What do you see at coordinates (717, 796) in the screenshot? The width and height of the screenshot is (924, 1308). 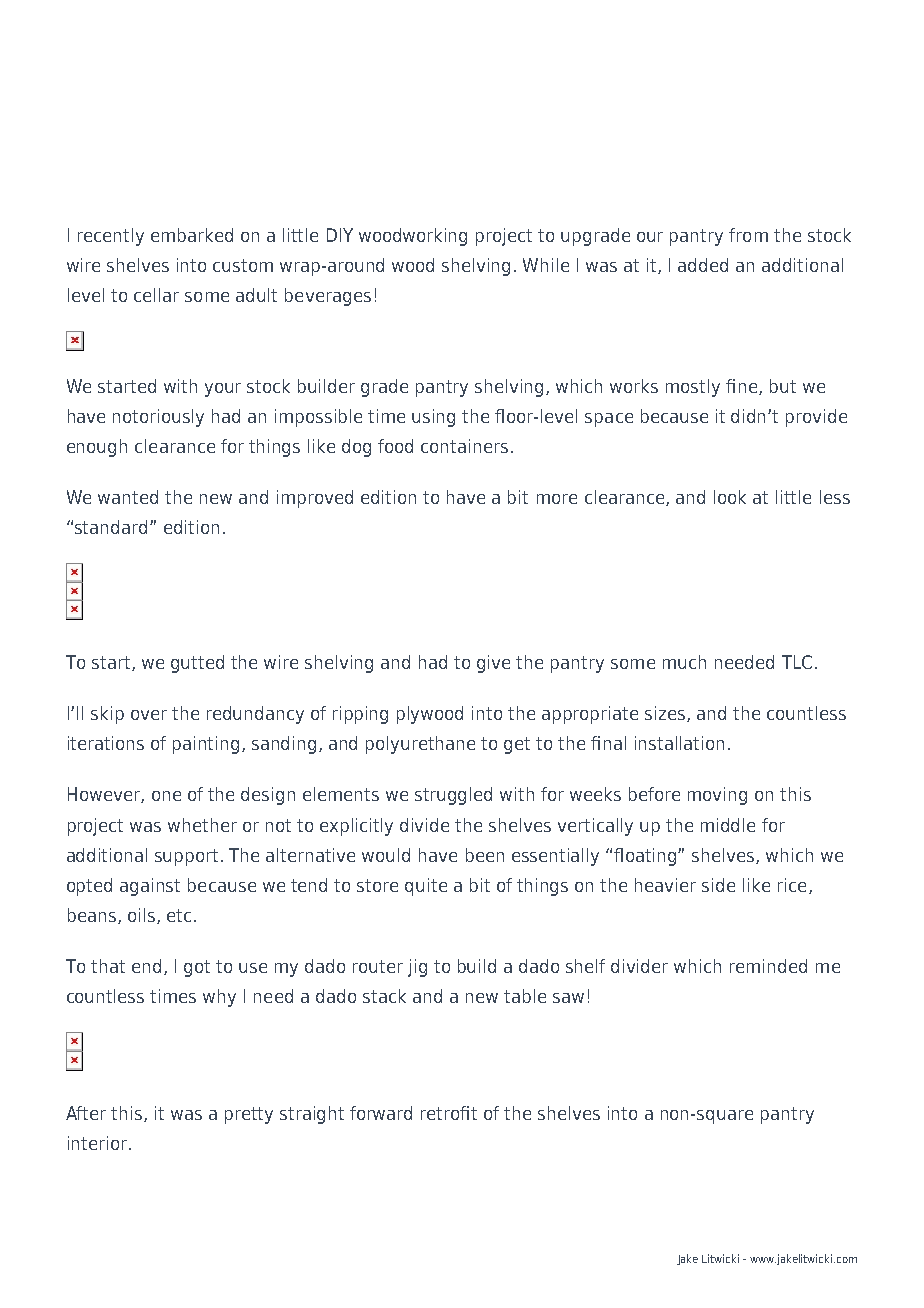 I see `moving` at bounding box center [717, 796].
